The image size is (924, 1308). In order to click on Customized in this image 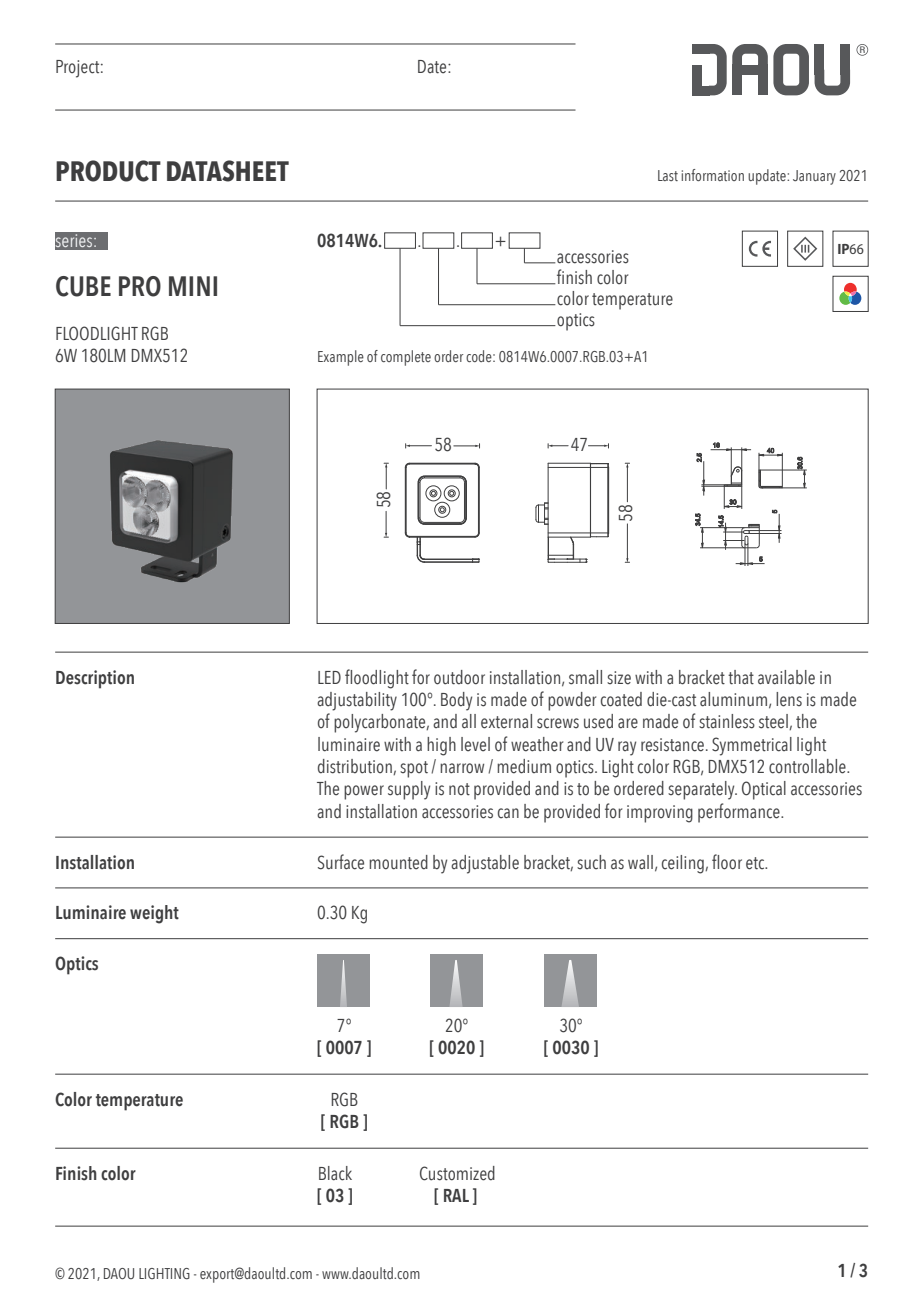, I will do `click(457, 1173)`.
